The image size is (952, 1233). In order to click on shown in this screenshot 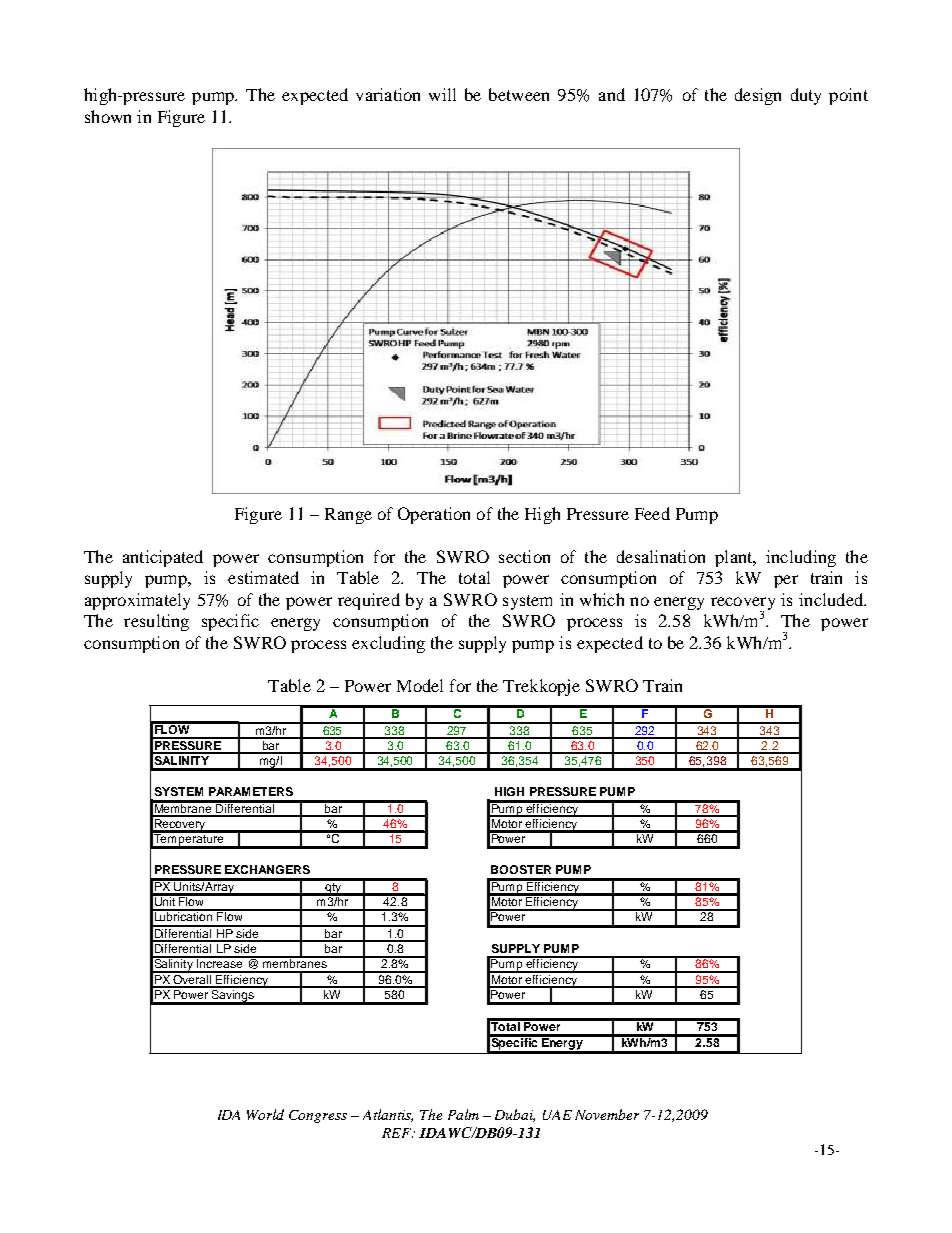, I will do `click(108, 116)`.
